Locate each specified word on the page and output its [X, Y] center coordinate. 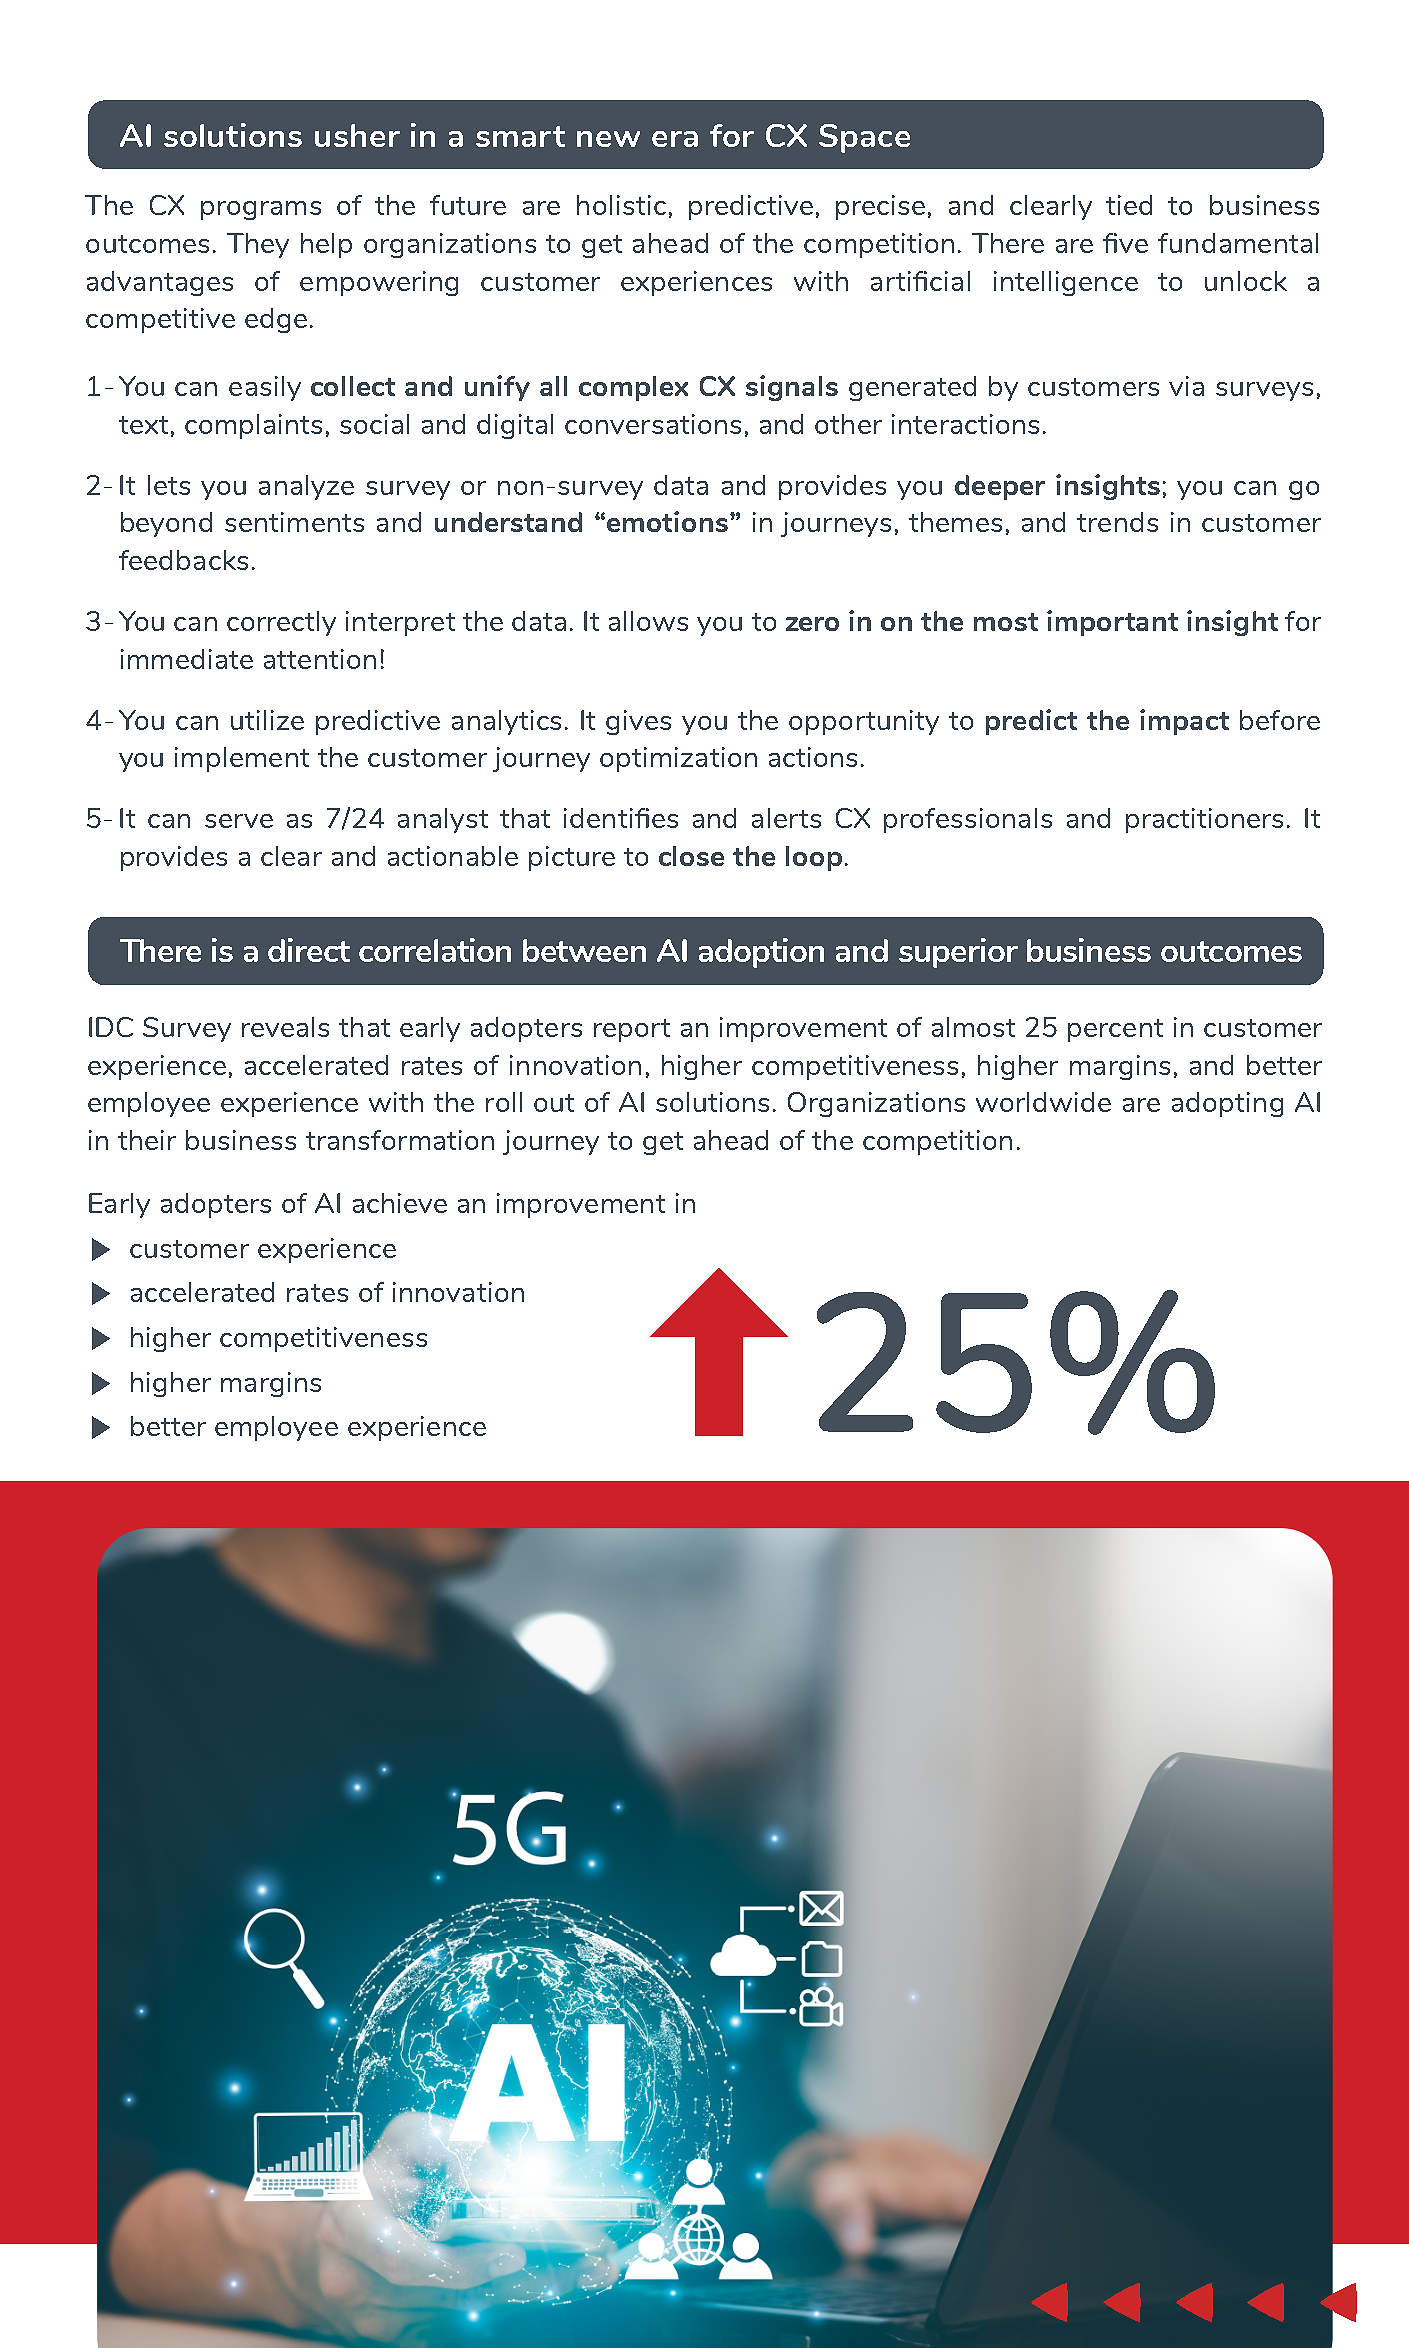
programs [261, 210]
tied [1129, 205]
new [608, 139]
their [147, 1140]
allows [648, 621]
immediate [187, 659]
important [1112, 623]
